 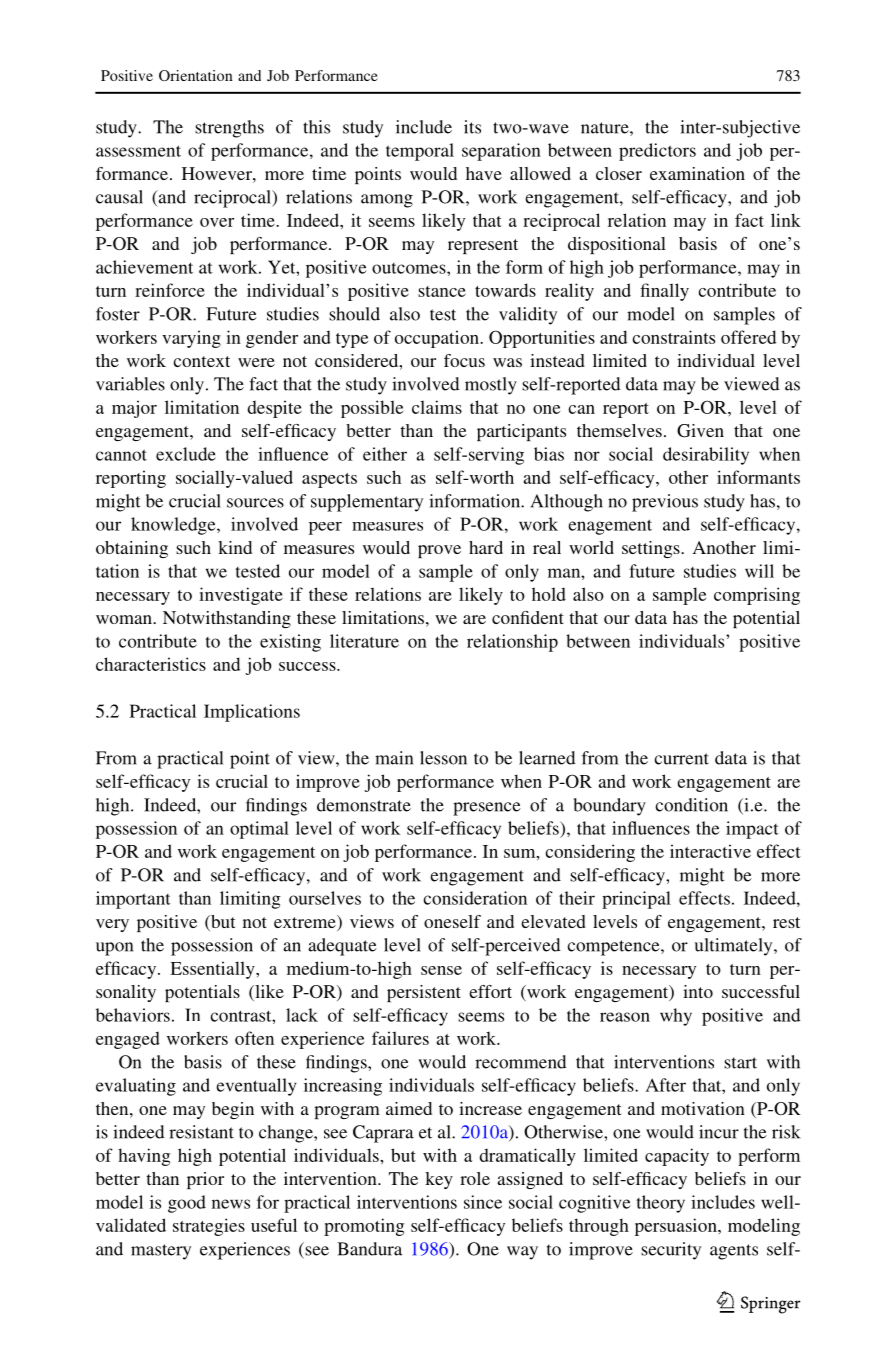 I want to click on temporal, so click(x=420, y=152).
